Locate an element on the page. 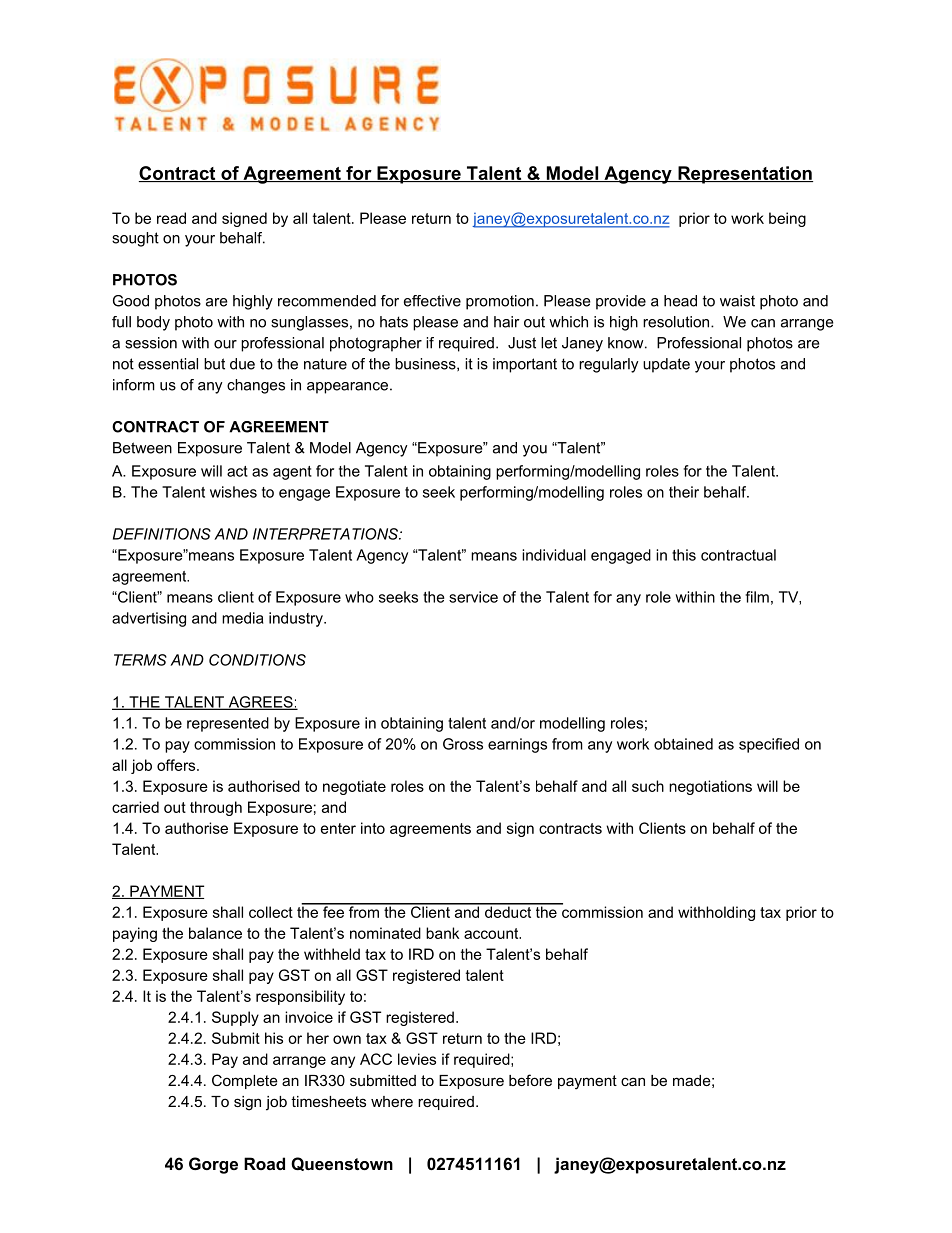 The height and width of the document is (1233, 952). effective is located at coordinates (432, 301).
